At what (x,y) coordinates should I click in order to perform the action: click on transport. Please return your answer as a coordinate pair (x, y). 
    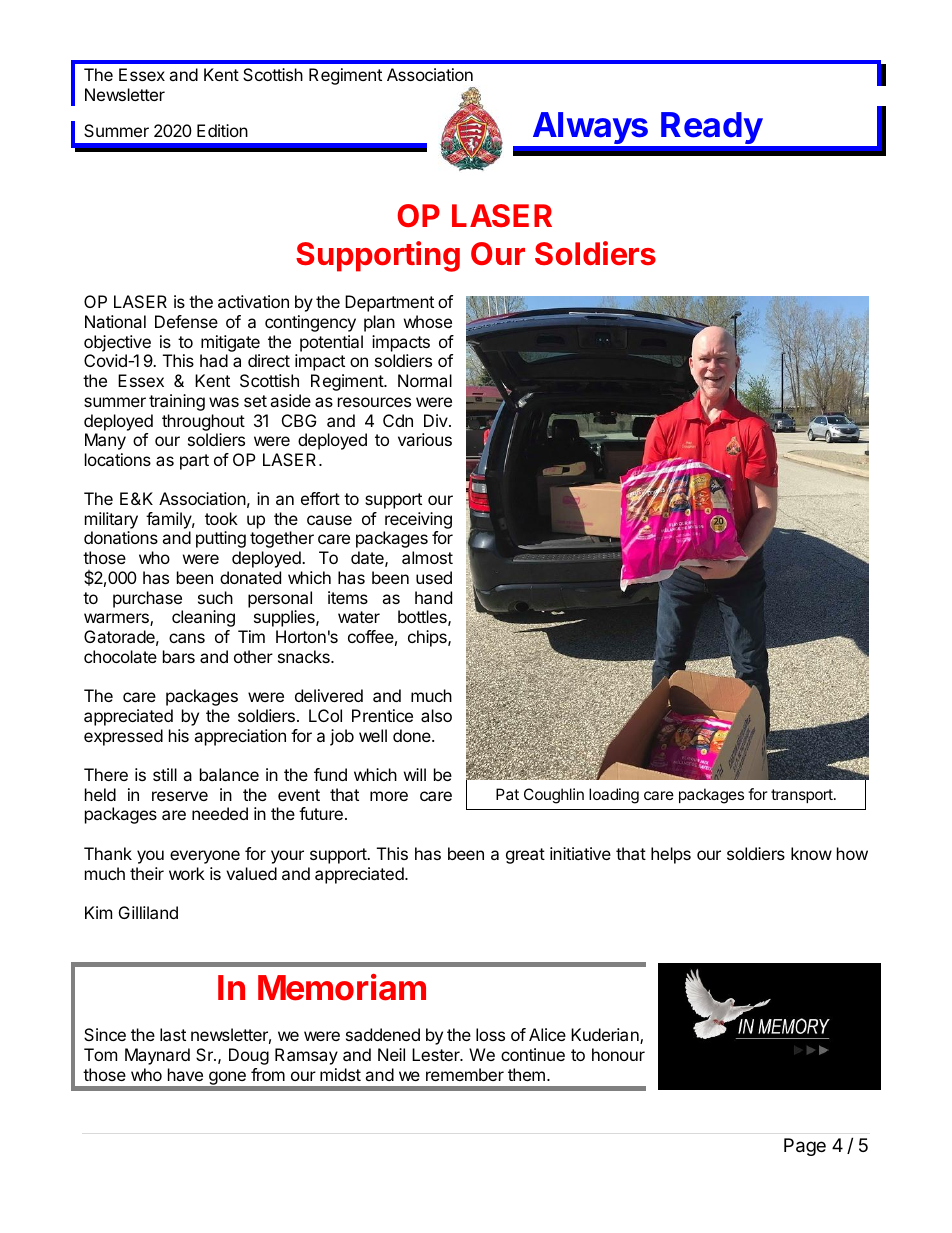
    Looking at the image, I should click on (803, 796).
